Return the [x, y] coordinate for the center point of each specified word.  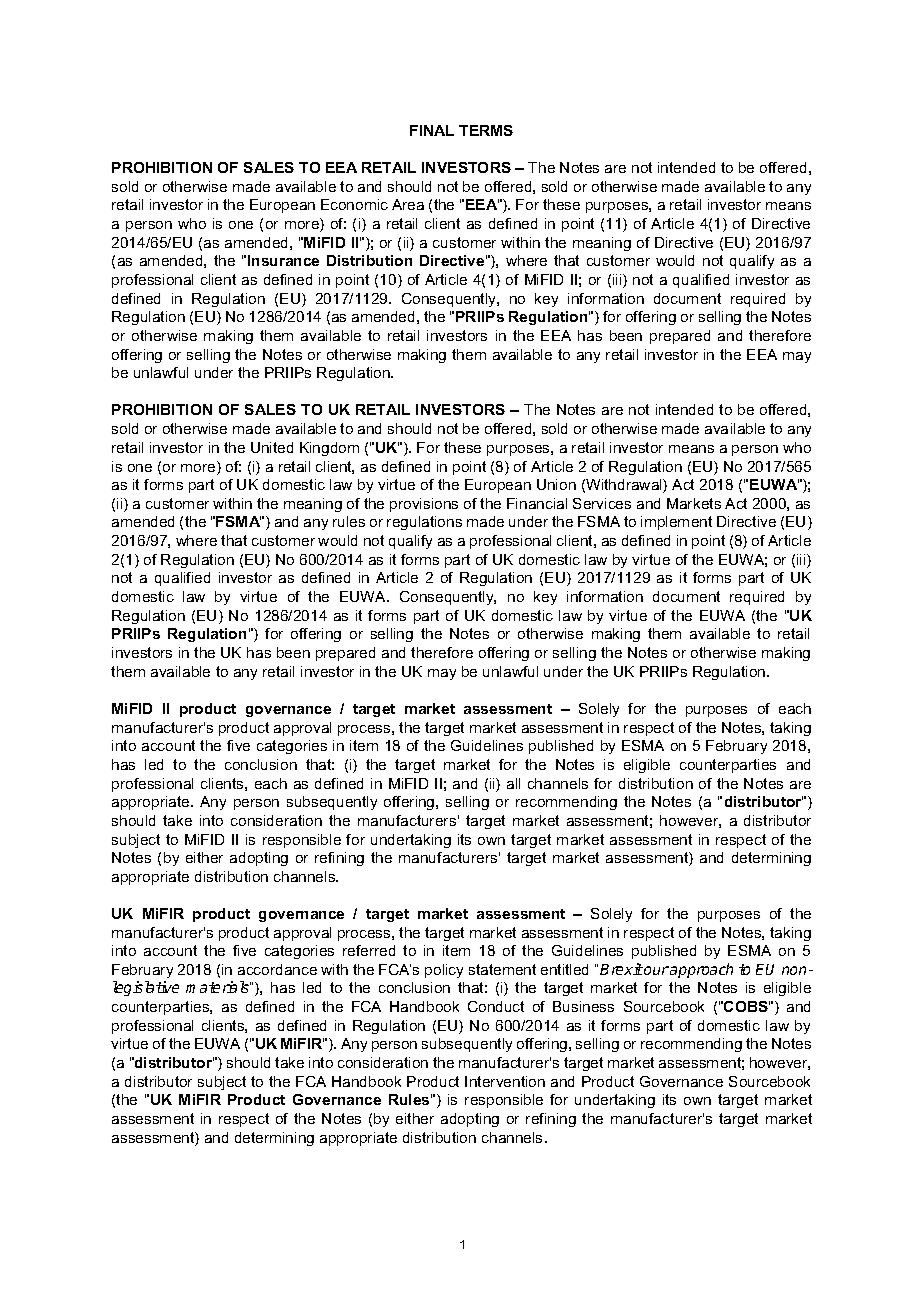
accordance [277, 969]
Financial [537, 503]
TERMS [486, 130]
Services [602, 503]
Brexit [621, 969]
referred [369, 950]
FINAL [432, 130]
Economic [354, 204]
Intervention [505, 1081]
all [513, 783]
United [272, 447]
